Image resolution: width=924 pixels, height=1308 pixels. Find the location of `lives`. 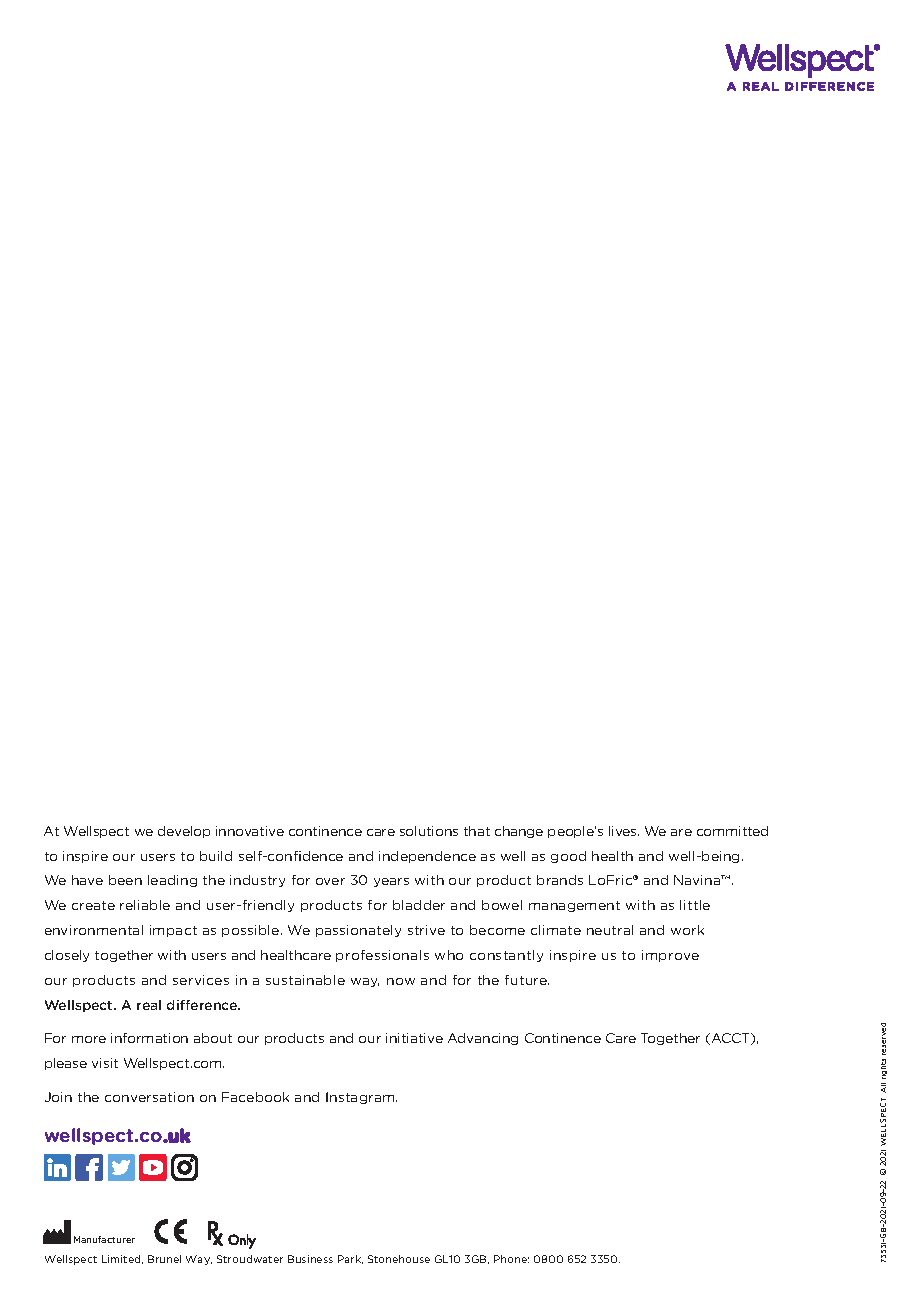

lives is located at coordinates (624, 831).
